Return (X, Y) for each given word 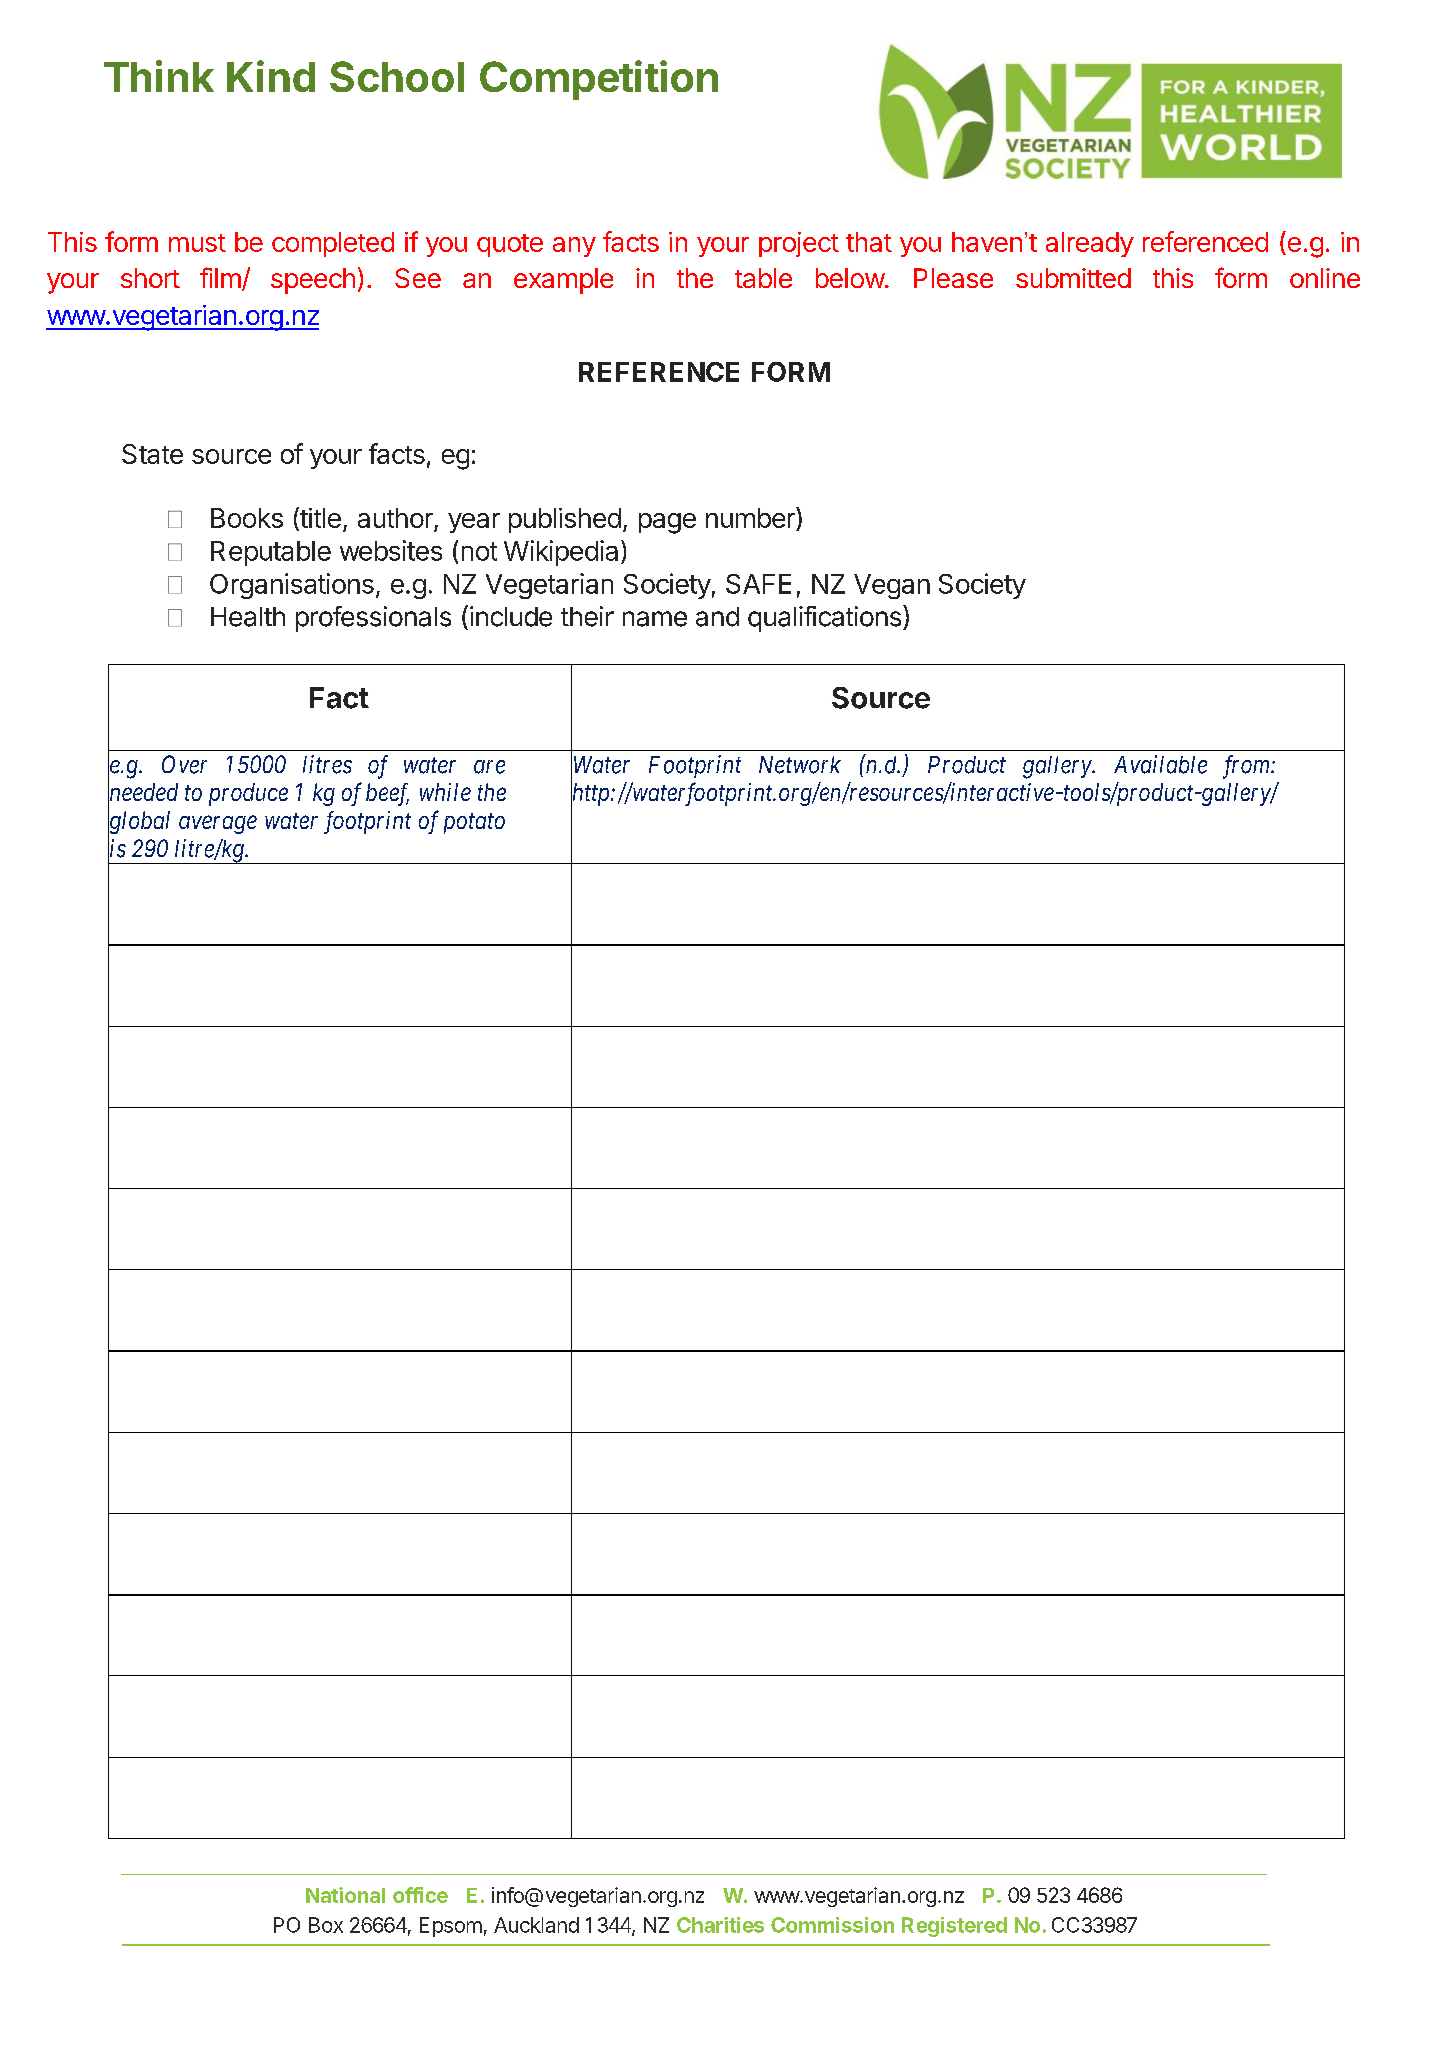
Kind (271, 76)
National (345, 1895)
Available (1160, 764)
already (1090, 244)
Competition (599, 80)
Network (800, 765)
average (218, 825)
